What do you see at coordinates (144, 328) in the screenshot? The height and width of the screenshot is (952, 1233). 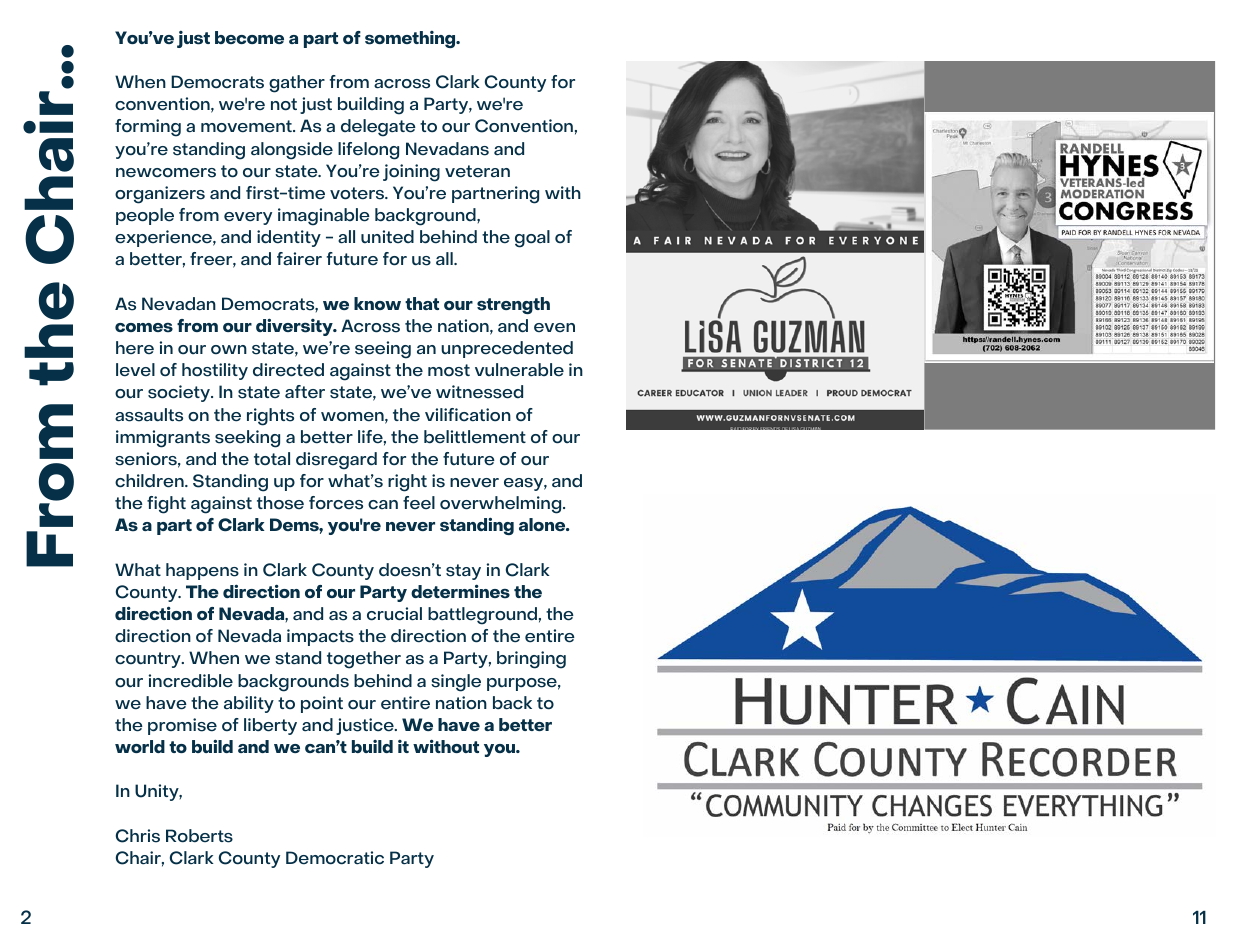 I see `comes` at bounding box center [144, 328].
